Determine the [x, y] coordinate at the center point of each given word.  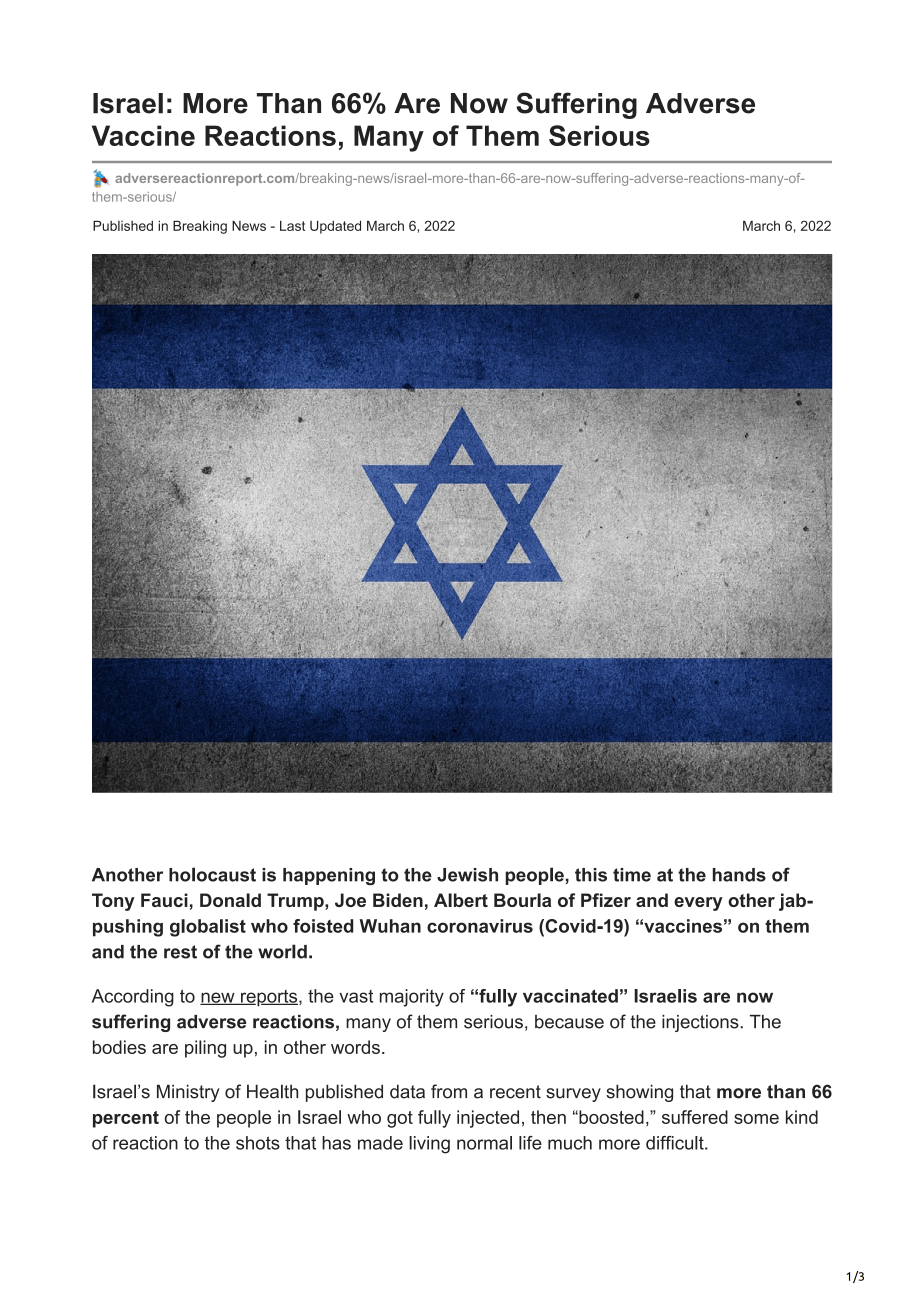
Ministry [188, 1093]
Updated [335, 227]
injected [488, 1119]
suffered [695, 1117]
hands [739, 875]
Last [292, 225]
